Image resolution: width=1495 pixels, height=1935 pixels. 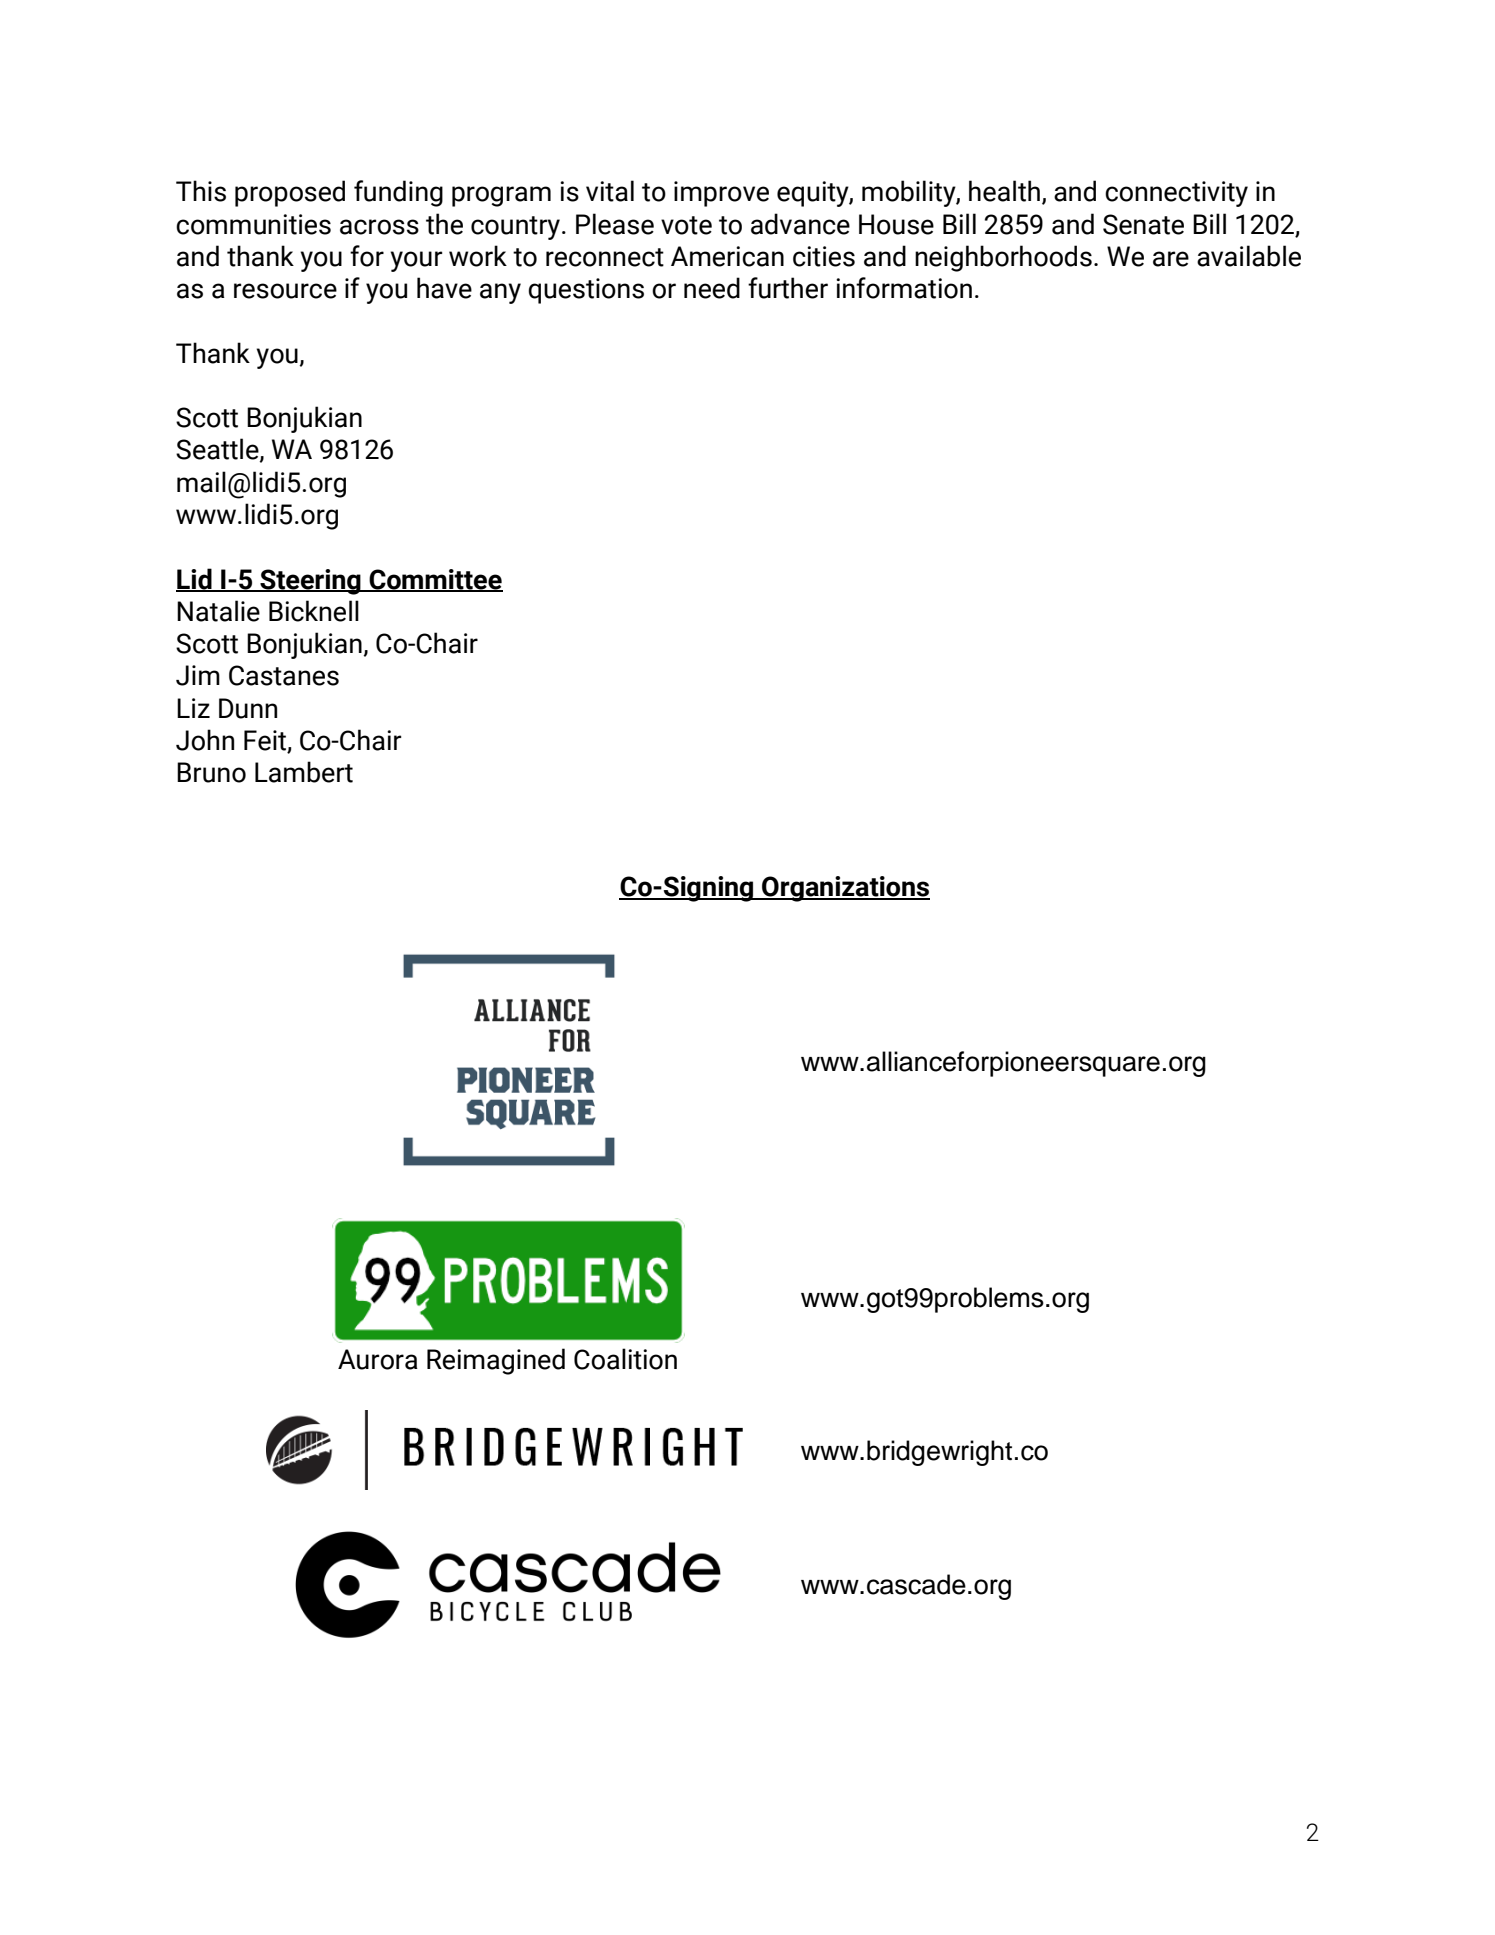 What do you see at coordinates (435, 580) in the page?
I see `Committee` at bounding box center [435, 580].
